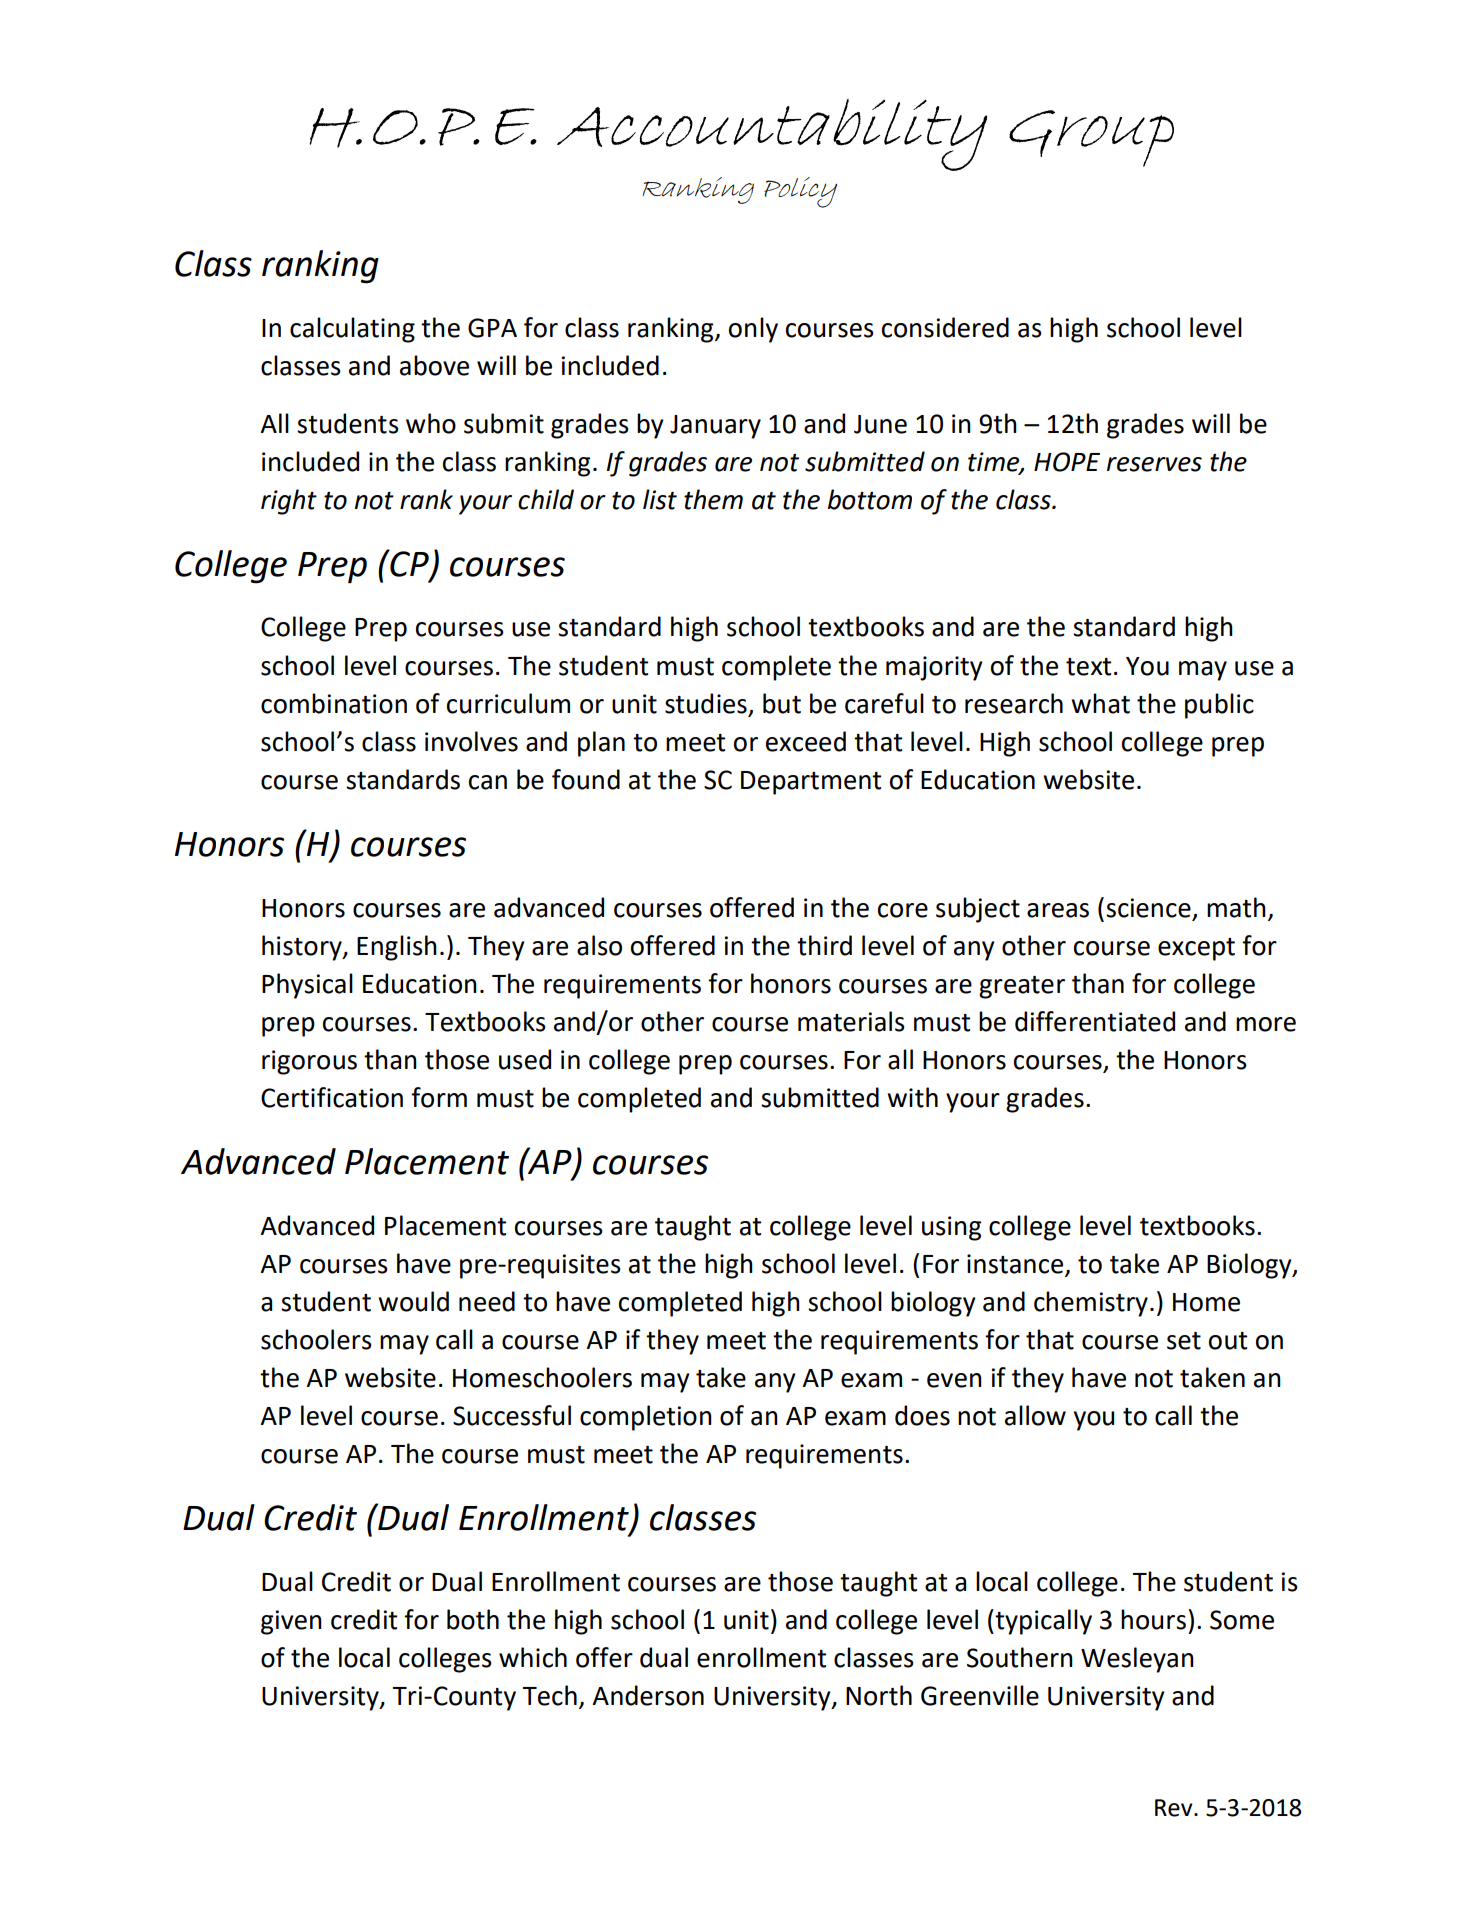 The image size is (1476, 1910). What do you see at coordinates (646, 1418) in the screenshot?
I see `completion` at bounding box center [646, 1418].
